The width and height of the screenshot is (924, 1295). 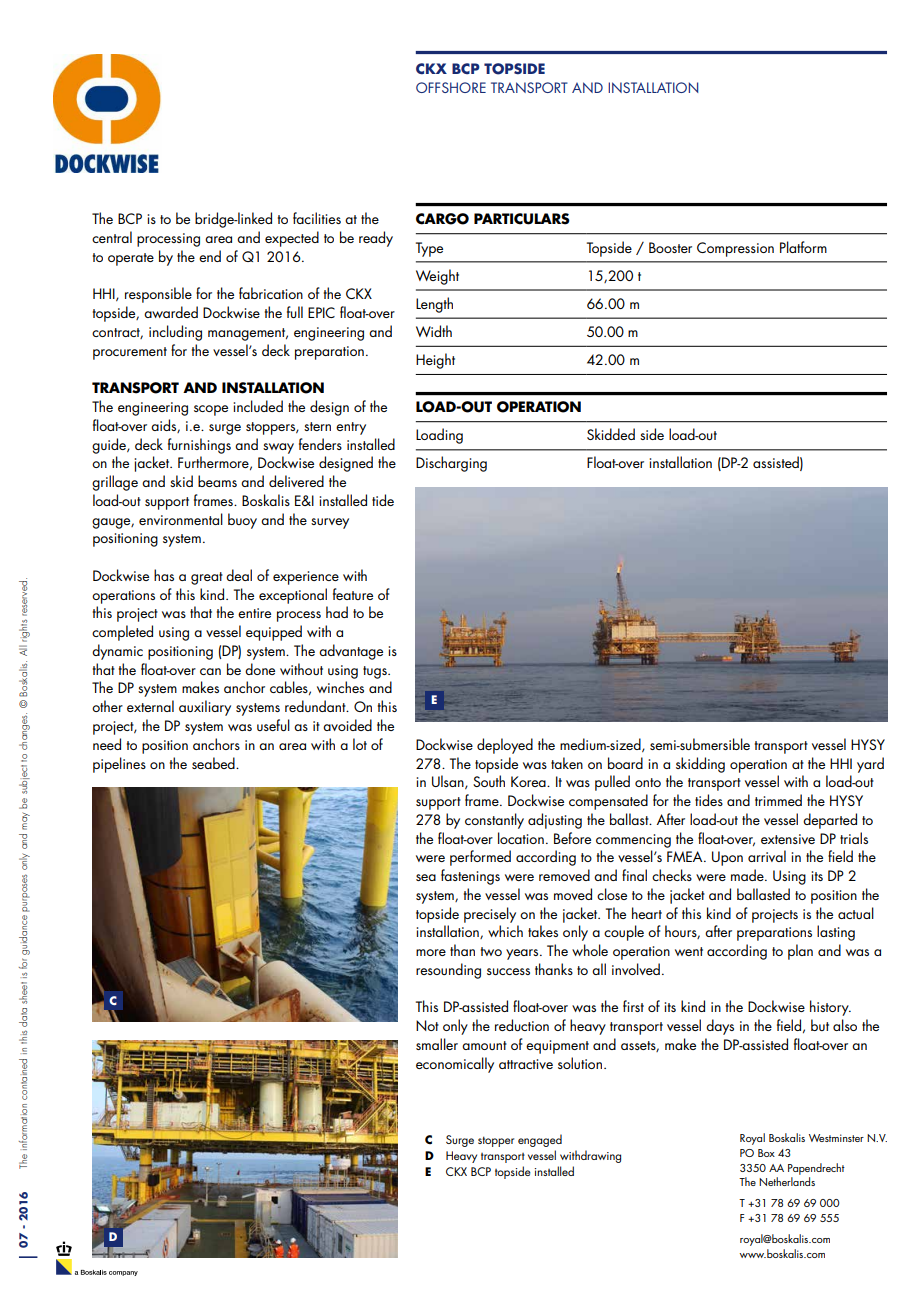 I want to click on yard, so click(x=870, y=765).
